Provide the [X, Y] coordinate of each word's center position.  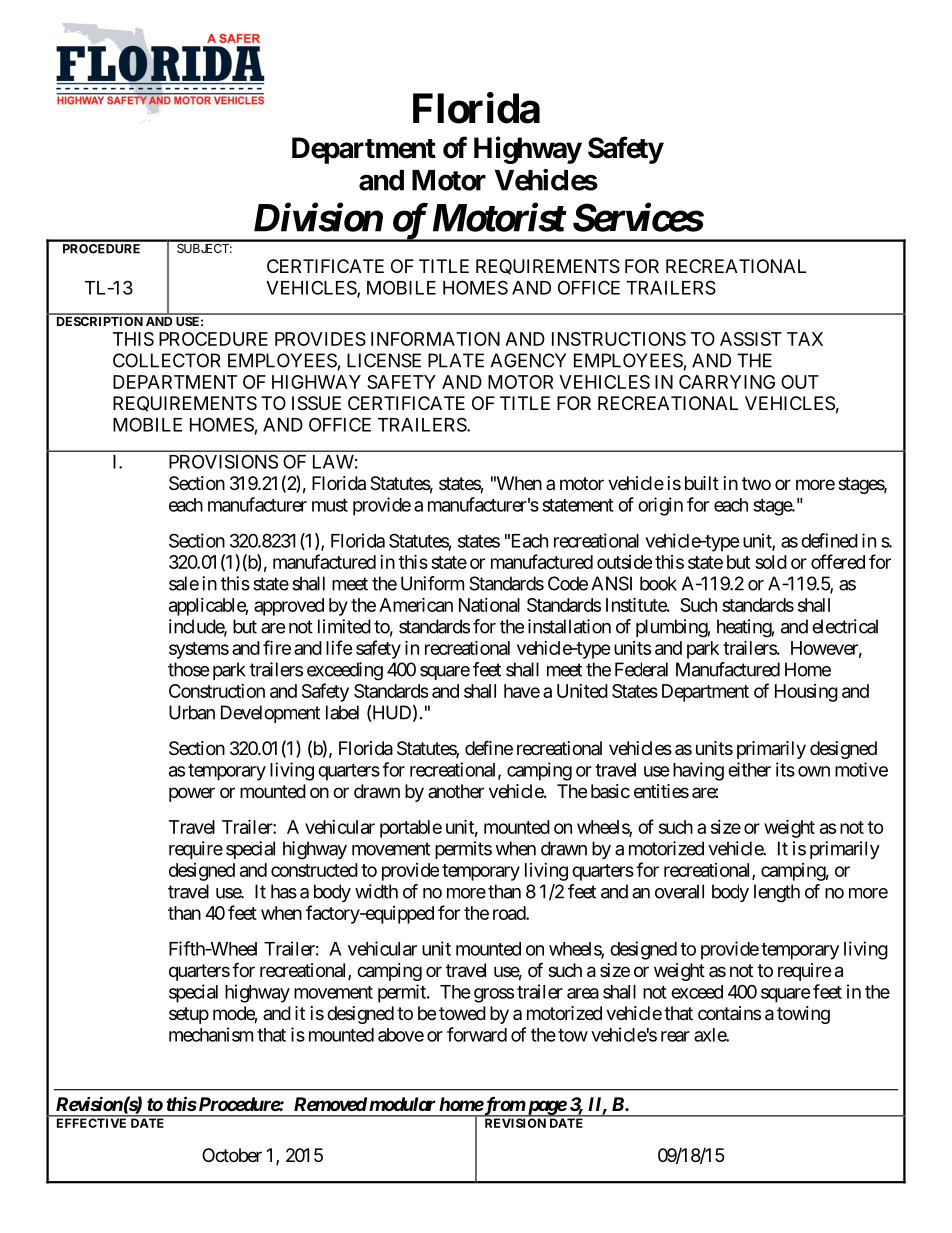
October [232, 1155]
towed [462, 1013]
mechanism [211, 1034]
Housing [806, 693]
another [456, 791]
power [192, 794]
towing [803, 1015]
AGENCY [528, 360]
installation [569, 626]
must [330, 505]
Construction [217, 691]
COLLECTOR [167, 360]
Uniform [432, 583]
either [749, 769]
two [756, 483]
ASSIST [751, 339]
